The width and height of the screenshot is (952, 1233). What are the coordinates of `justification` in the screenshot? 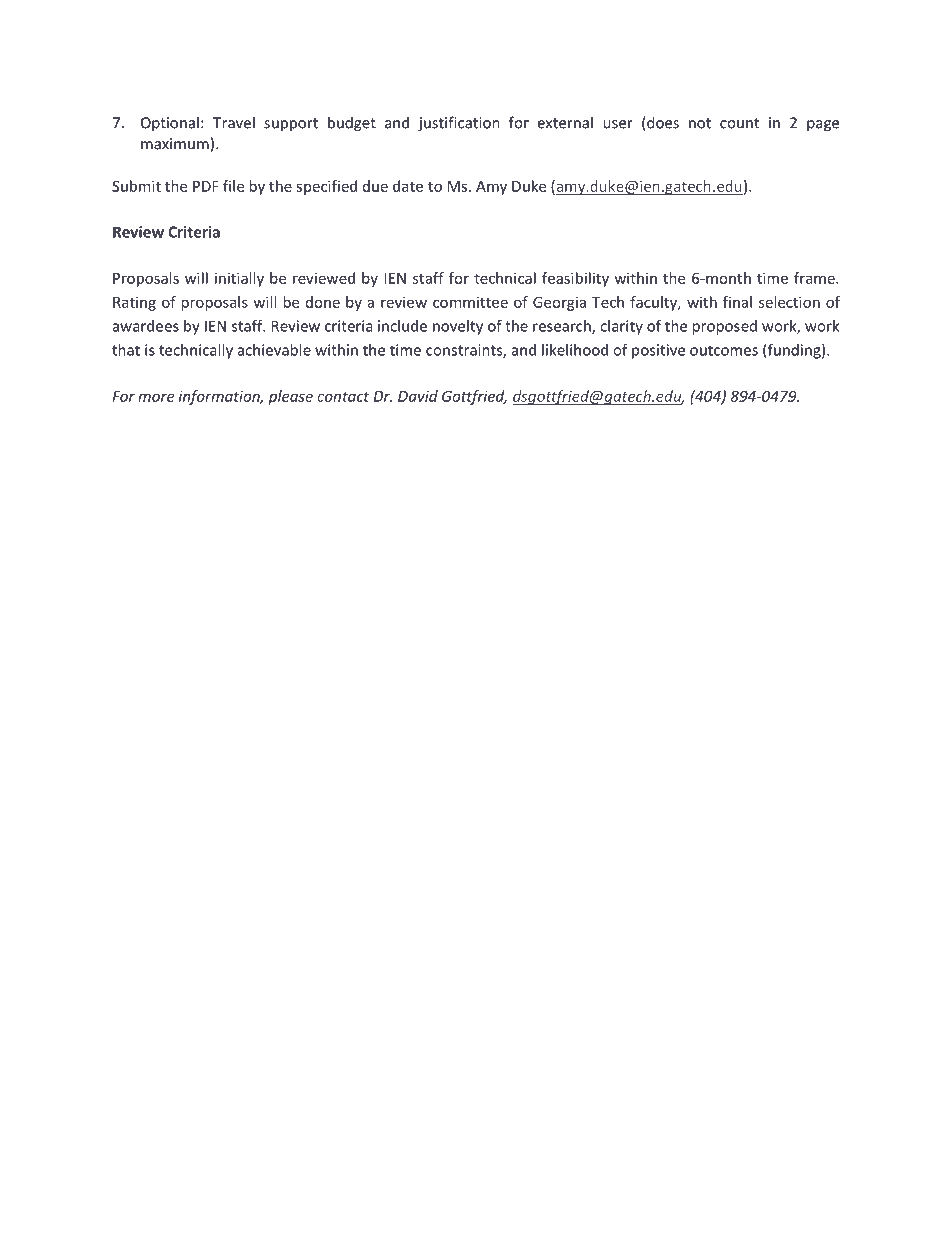 It's located at (459, 124).
